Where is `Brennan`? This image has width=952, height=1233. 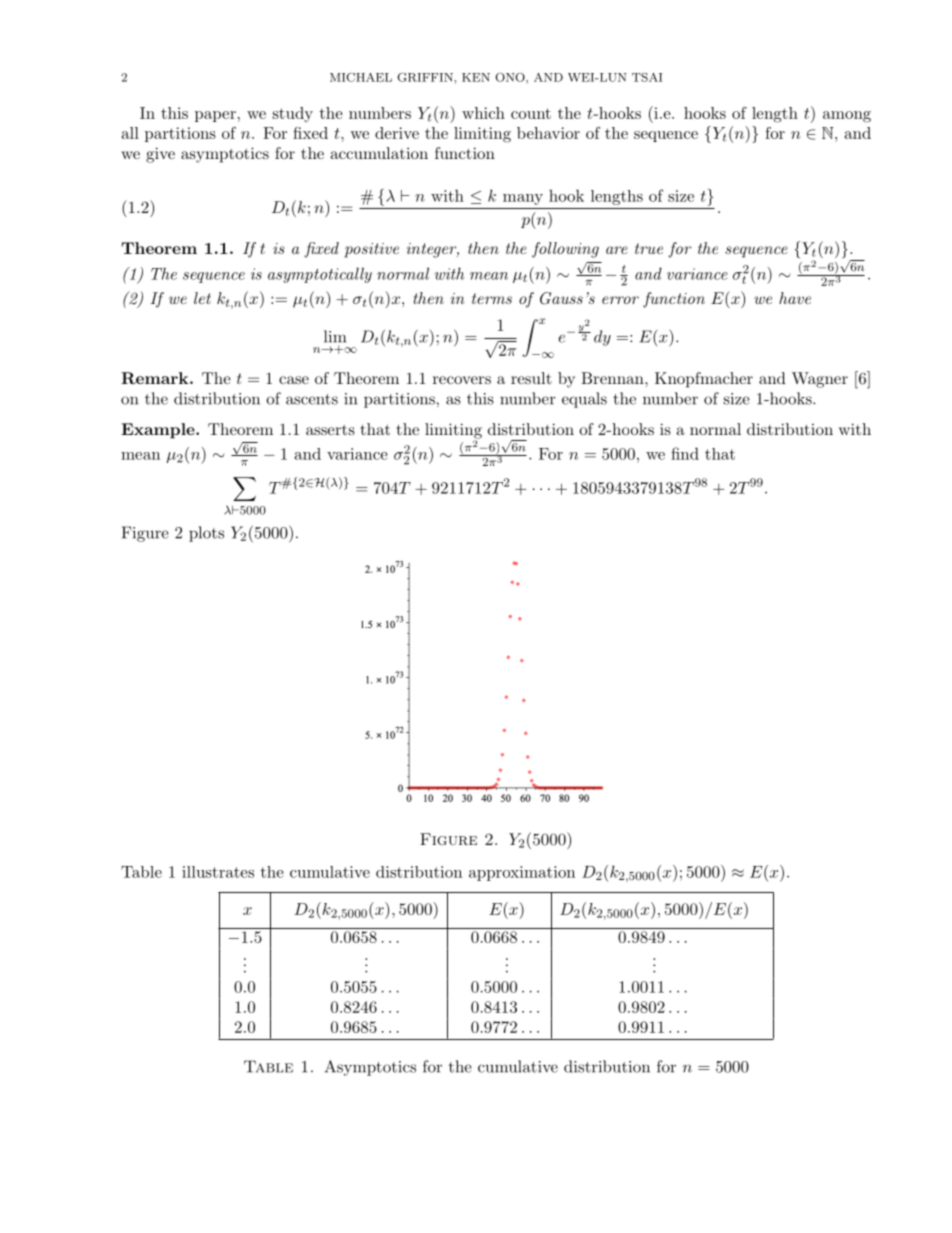
Brennan is located at coordinates (613, 378).
